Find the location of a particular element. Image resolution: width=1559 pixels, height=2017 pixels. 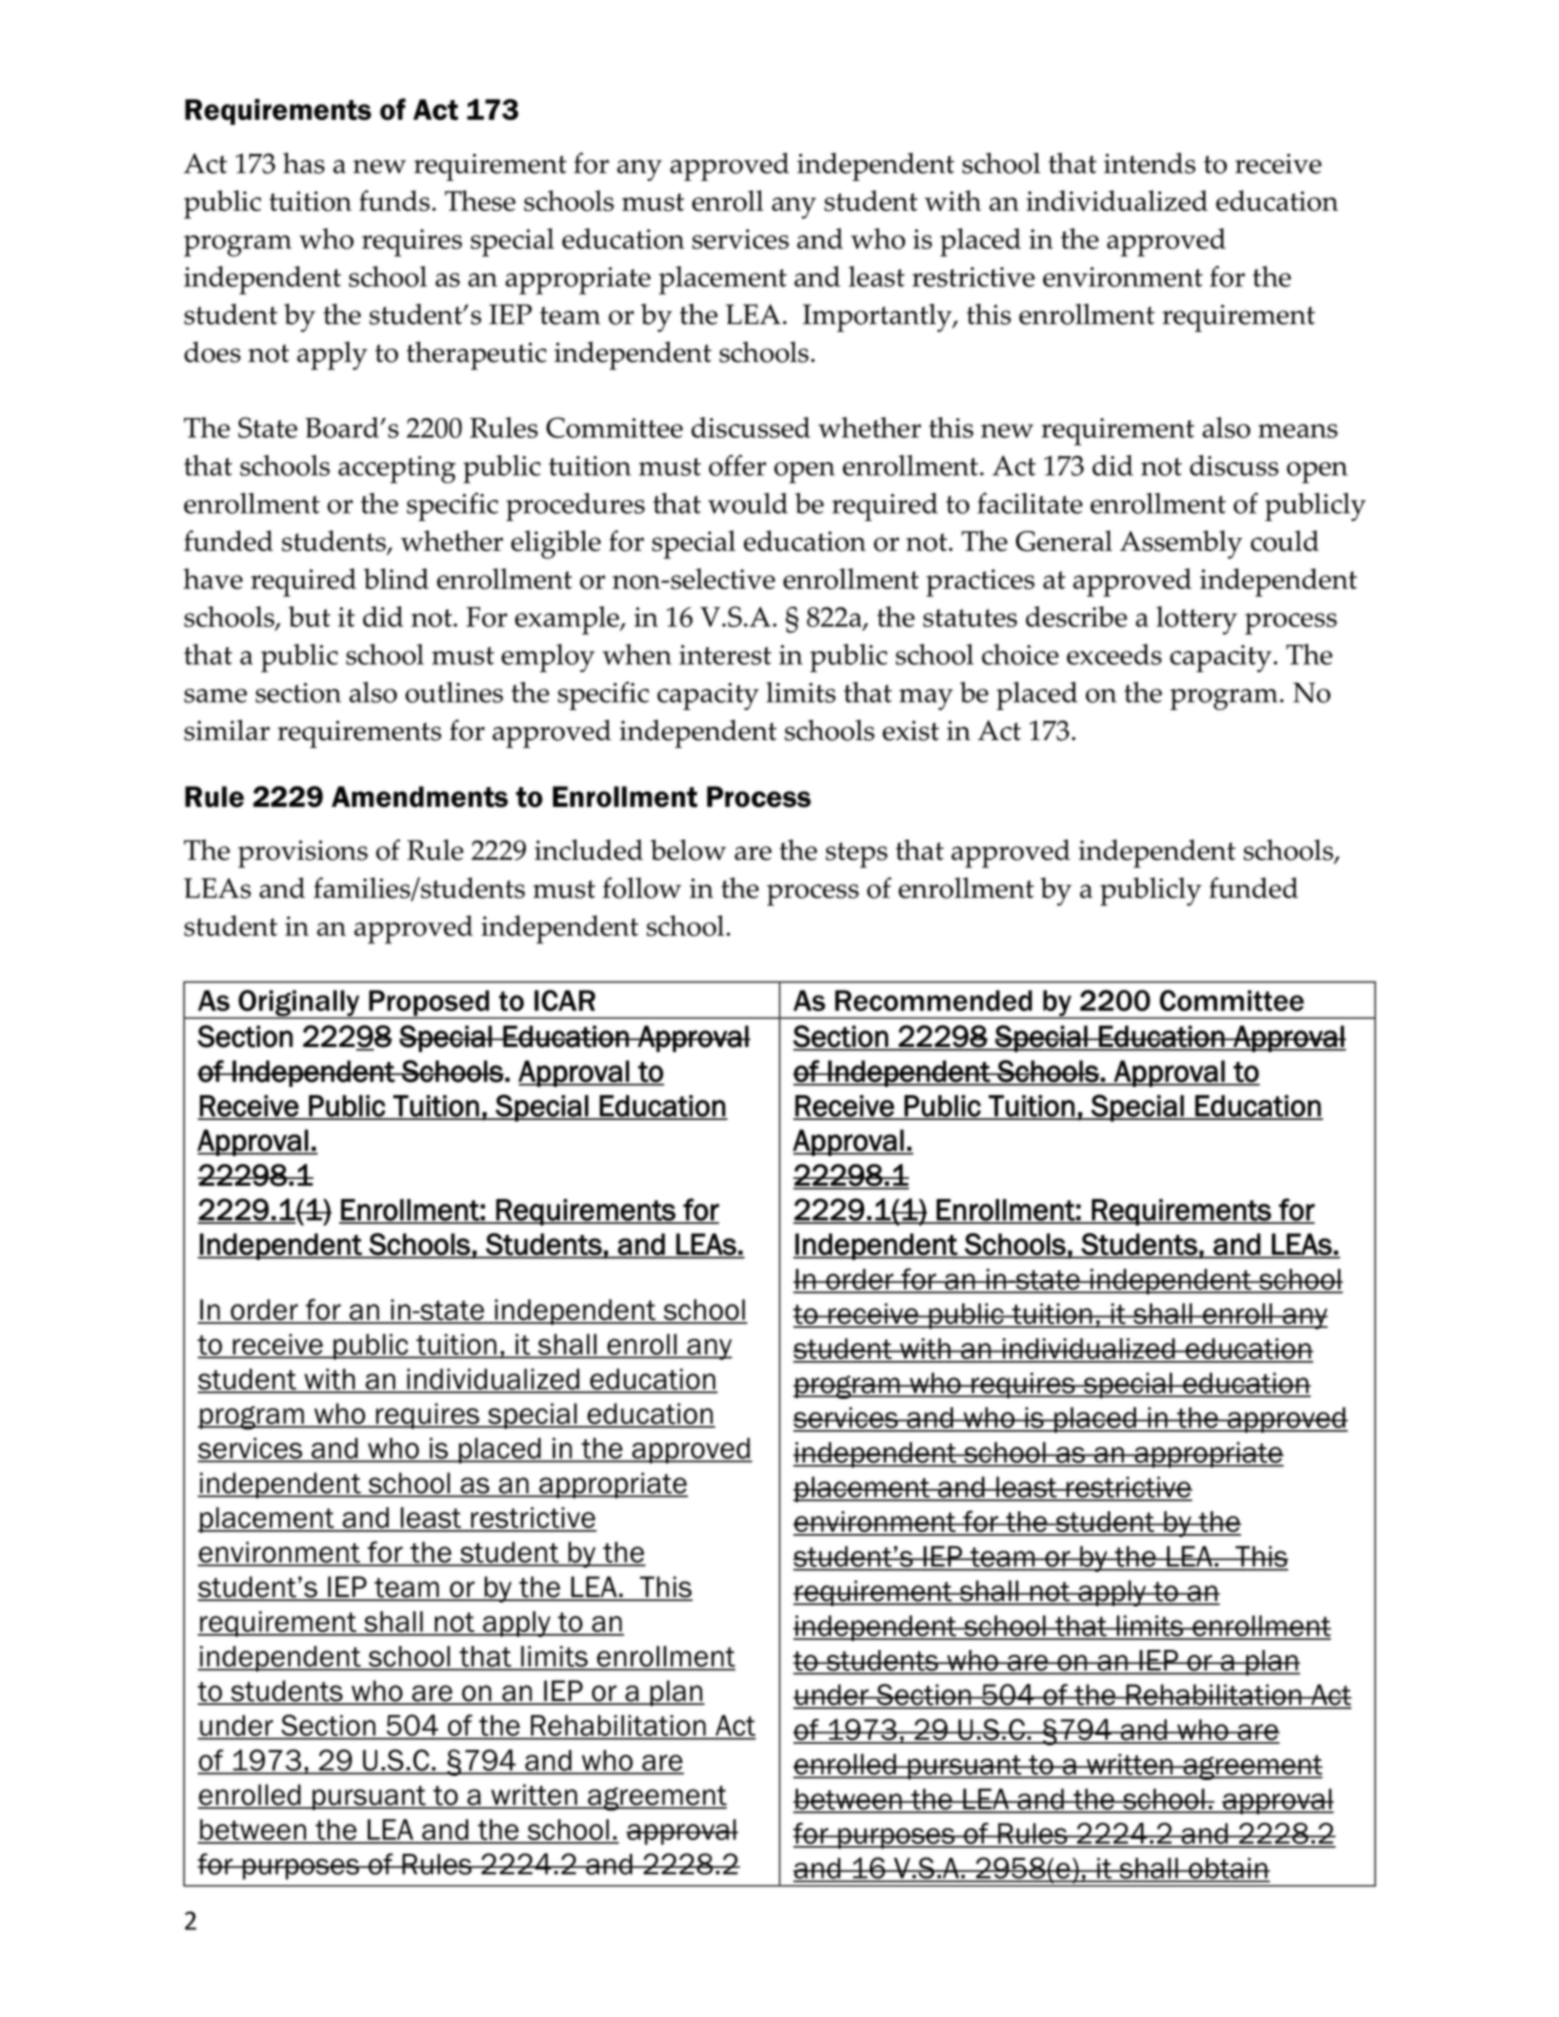

Recommended is located at coordinates (933, 1000).
